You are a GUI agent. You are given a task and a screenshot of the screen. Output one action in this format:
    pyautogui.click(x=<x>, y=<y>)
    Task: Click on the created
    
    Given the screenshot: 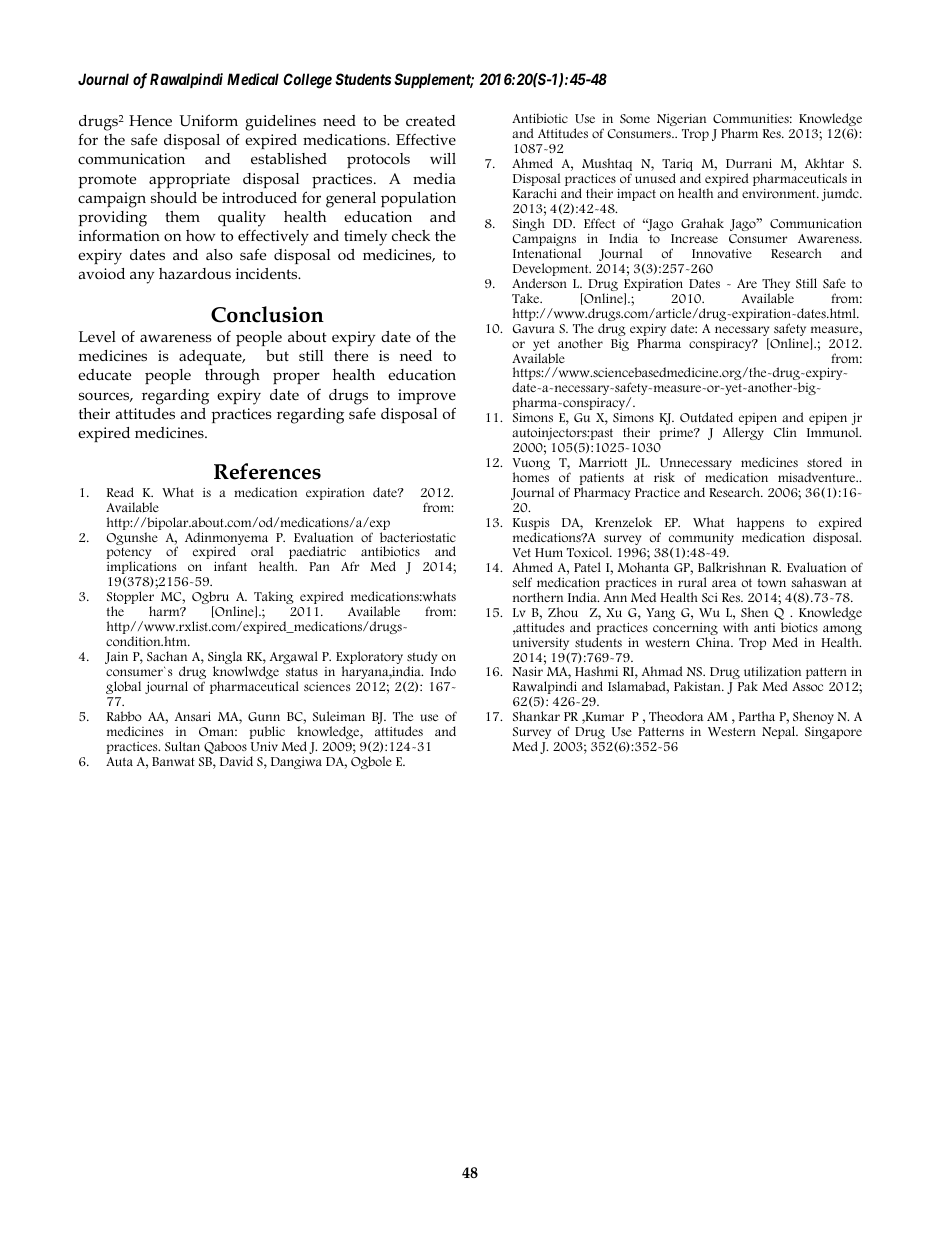 What is the action you would take?
    pyautogui.click(x=431, y=120)
